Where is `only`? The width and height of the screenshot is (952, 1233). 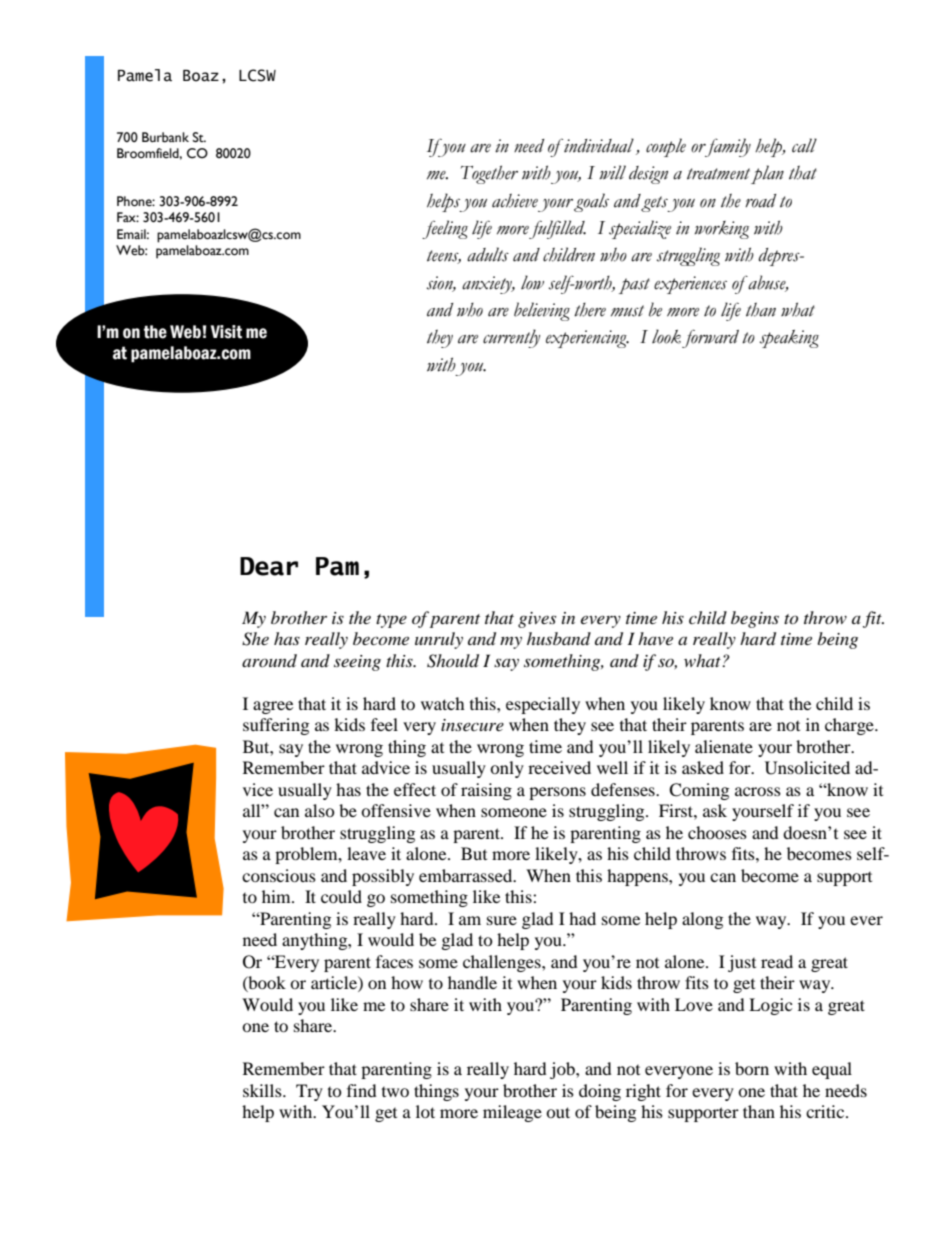 only is located at coordinates (507, 769).
